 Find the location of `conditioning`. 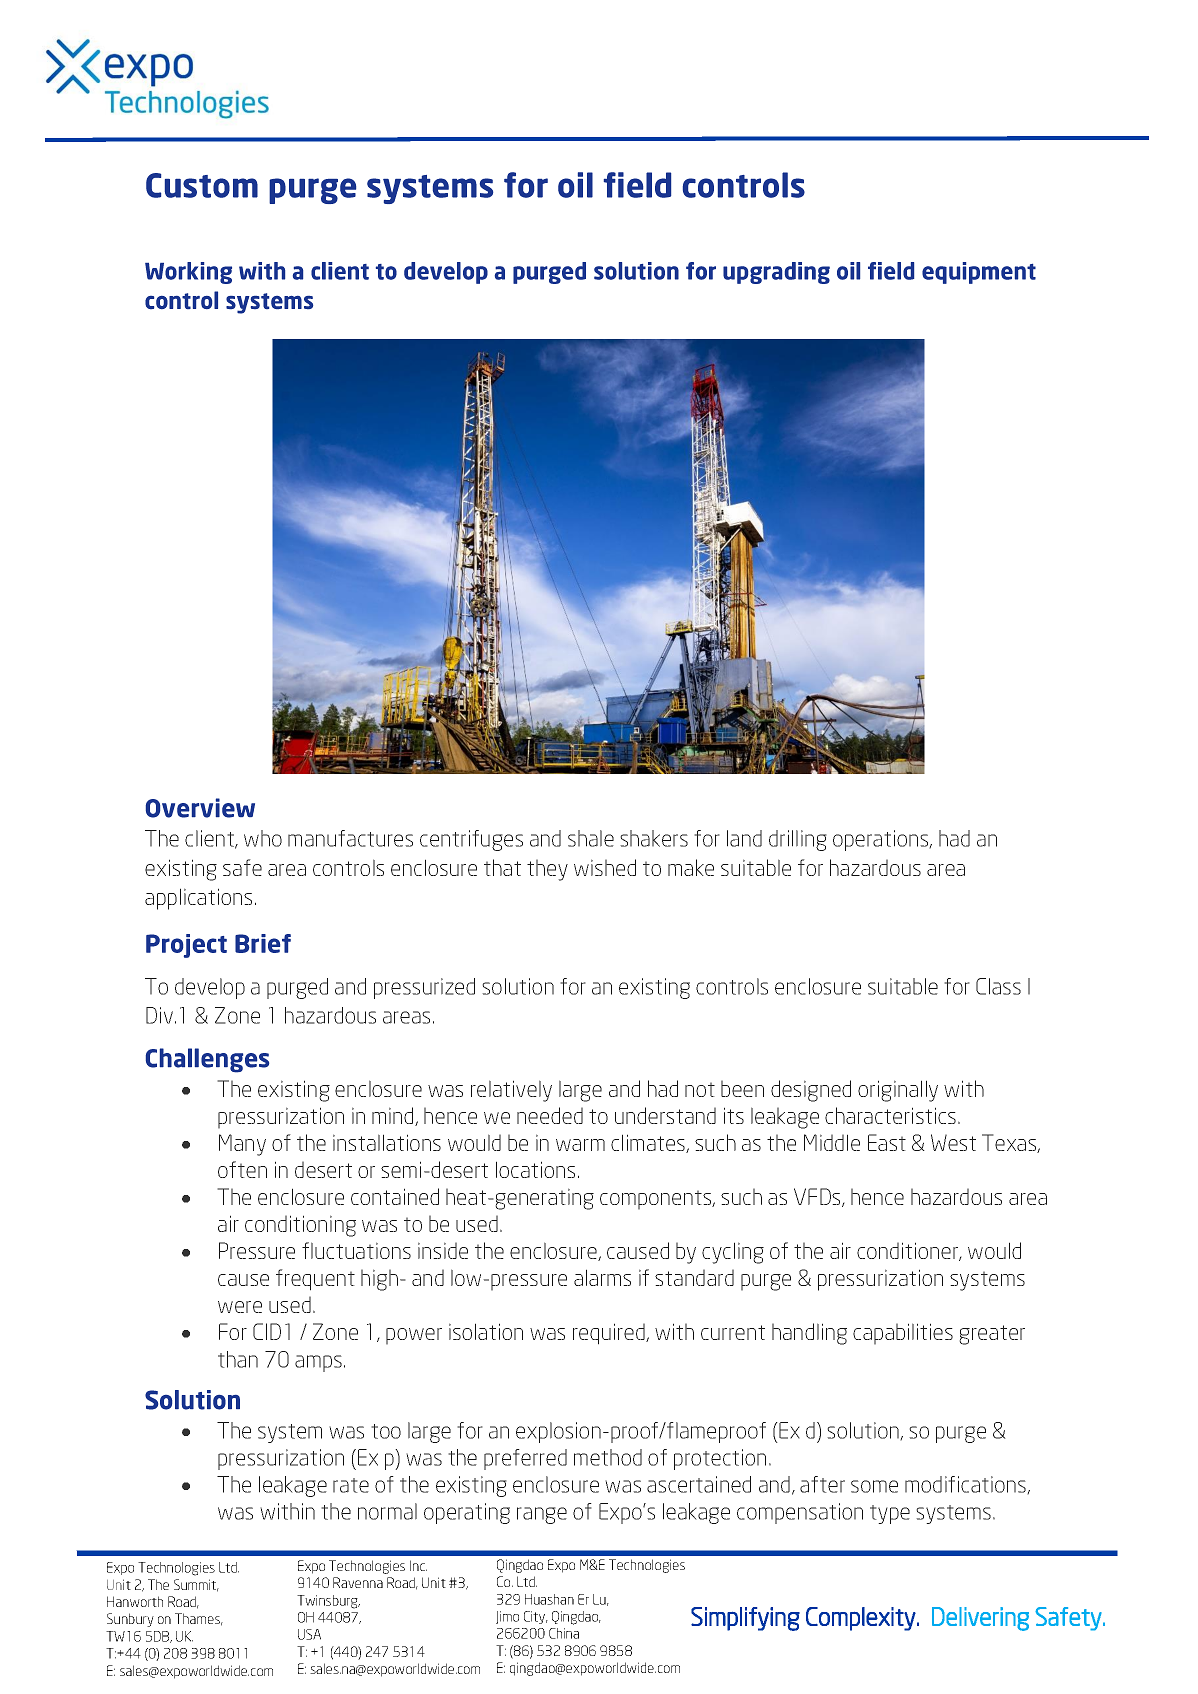

conditioning is located at coordinates (300, 1226).
